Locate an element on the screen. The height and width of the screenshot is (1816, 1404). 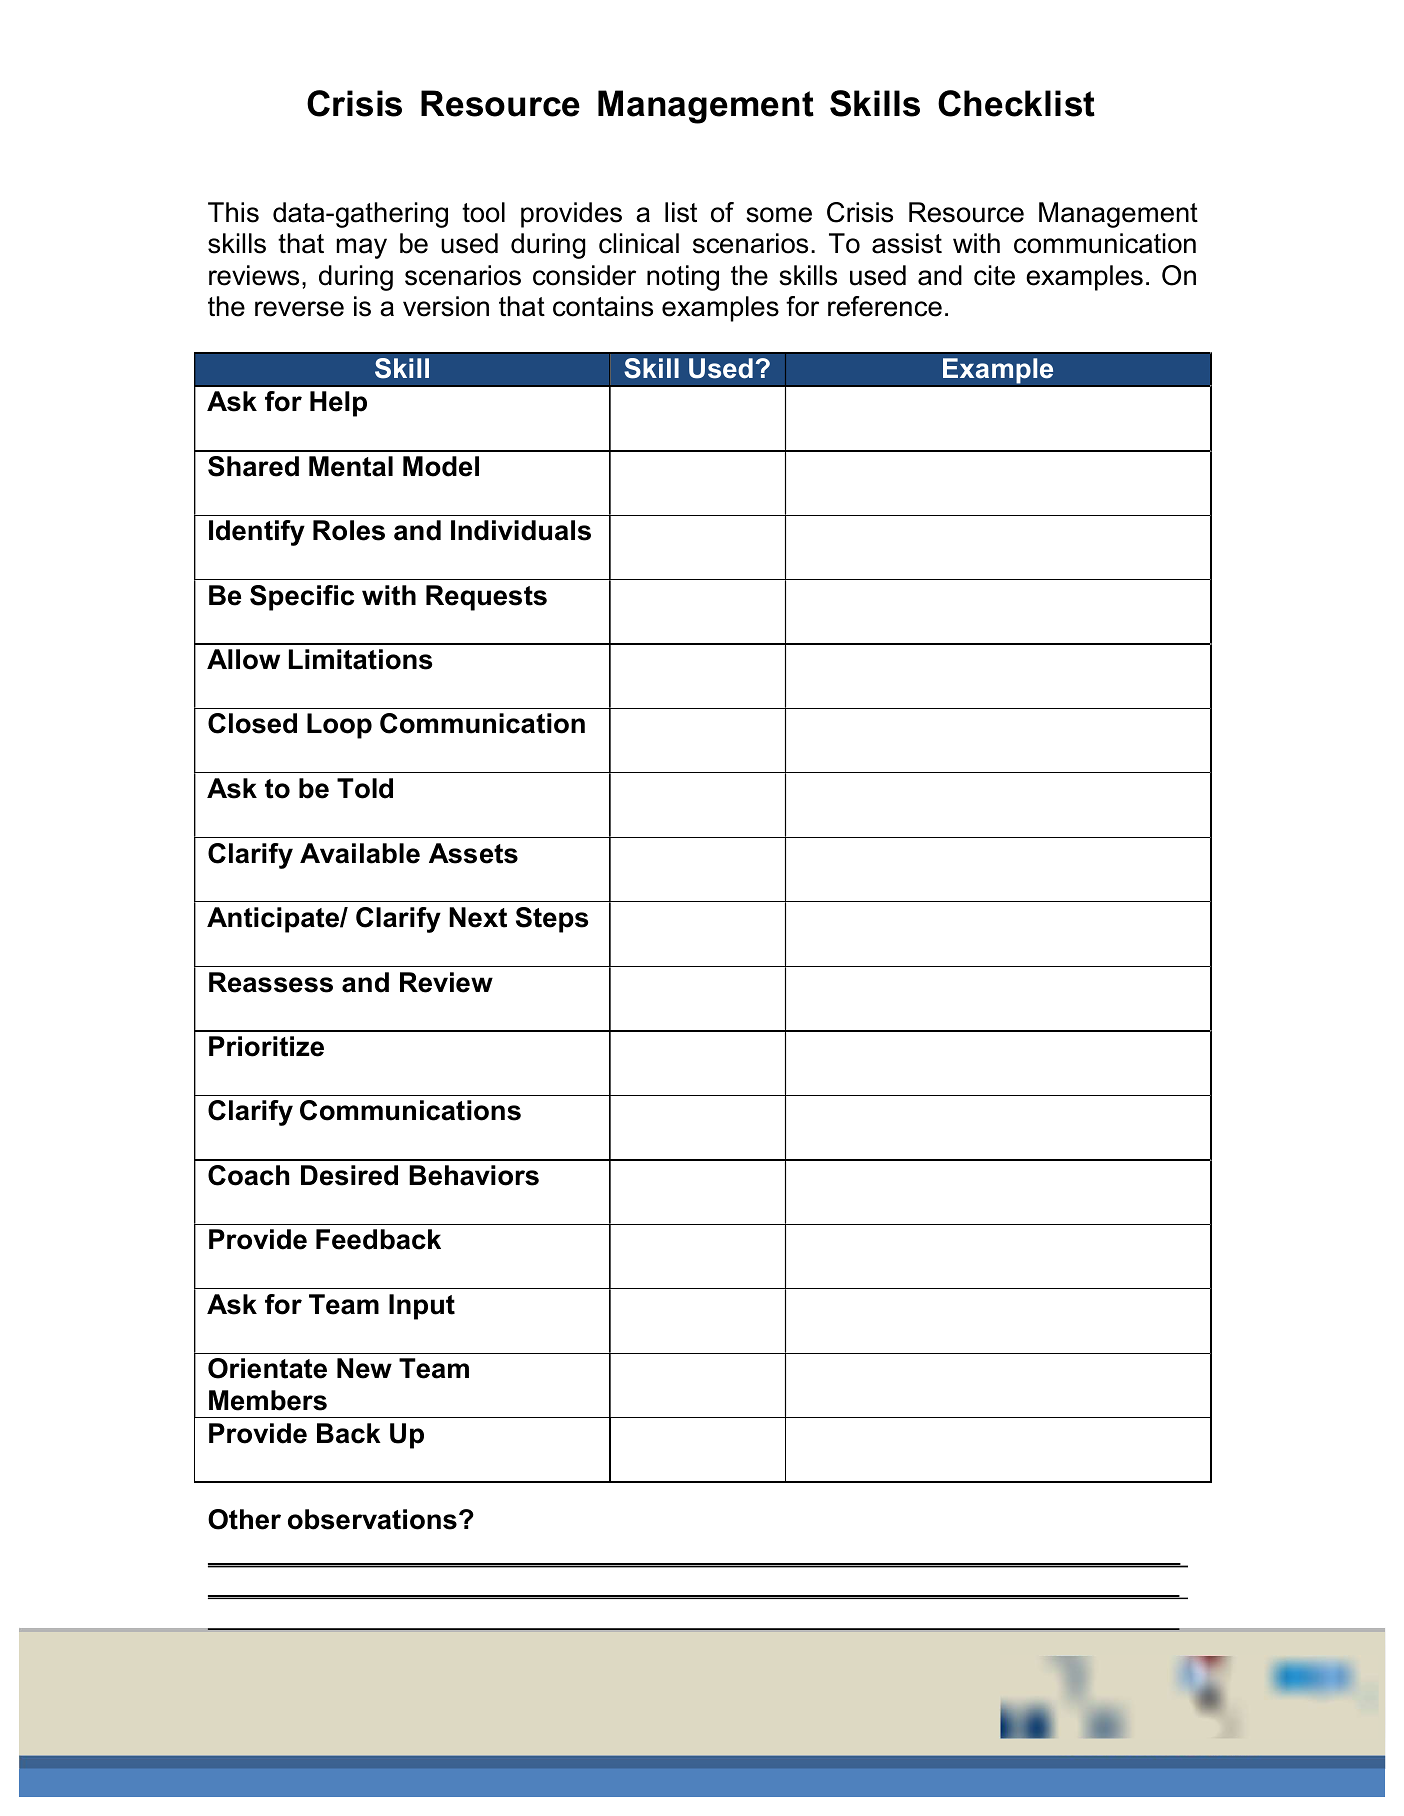
consider is located at coordinates (584, 275).
